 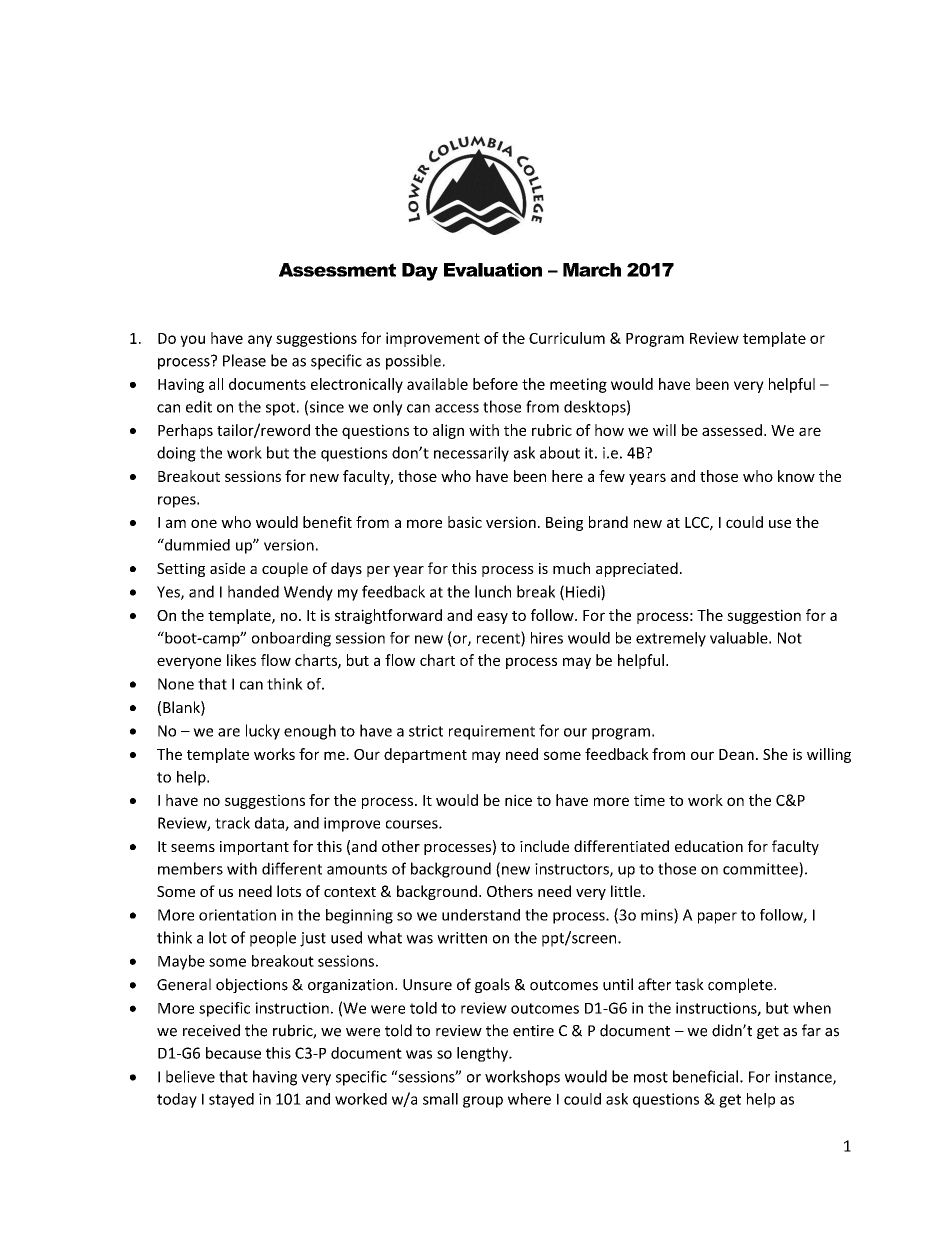 What do you see at coordinates (698, 523) in the screenshot?
I see `LCC` at bounding box center [698, 523].
